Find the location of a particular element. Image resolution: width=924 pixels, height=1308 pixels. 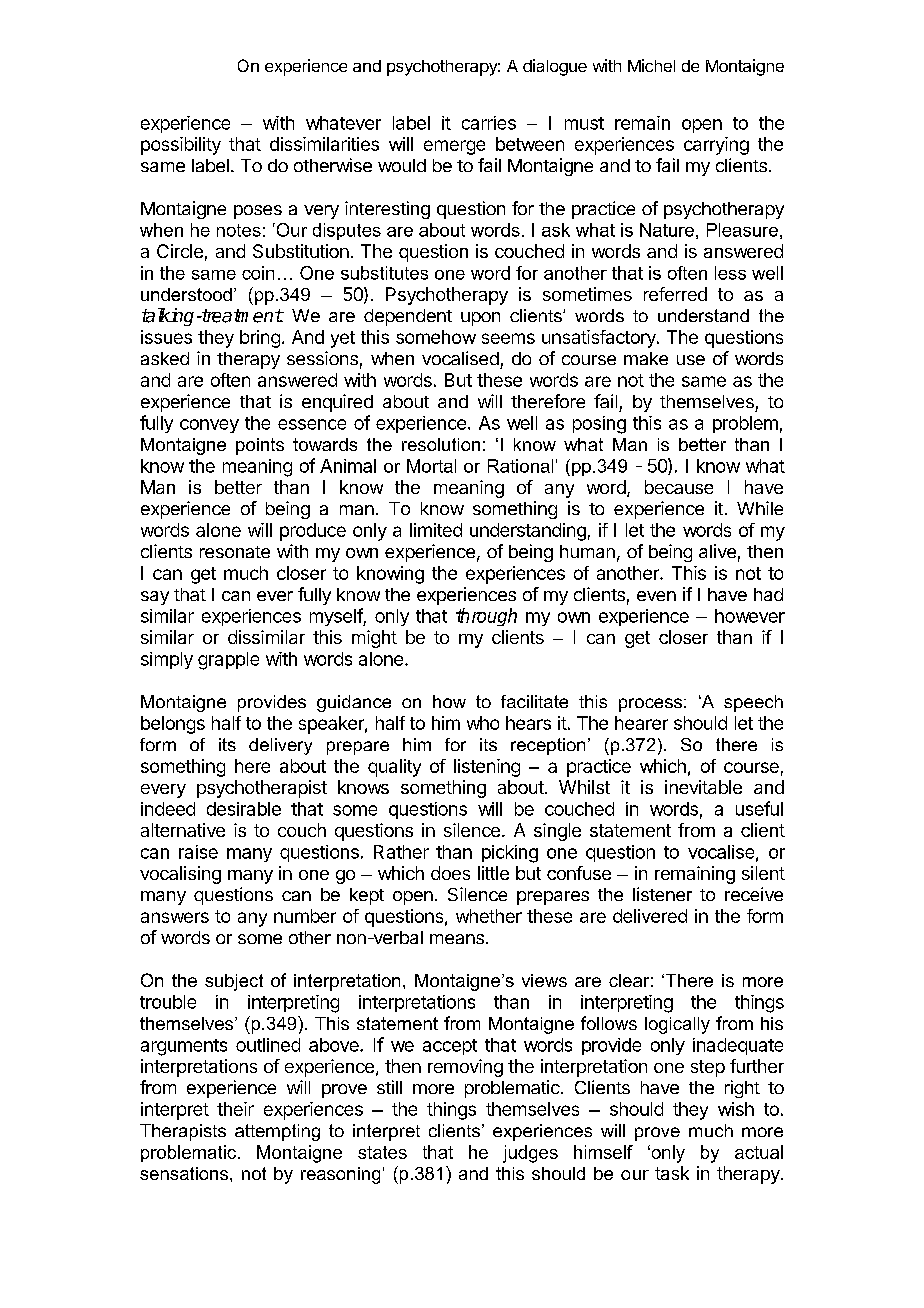

carries is located at coordinates (489, 123).
